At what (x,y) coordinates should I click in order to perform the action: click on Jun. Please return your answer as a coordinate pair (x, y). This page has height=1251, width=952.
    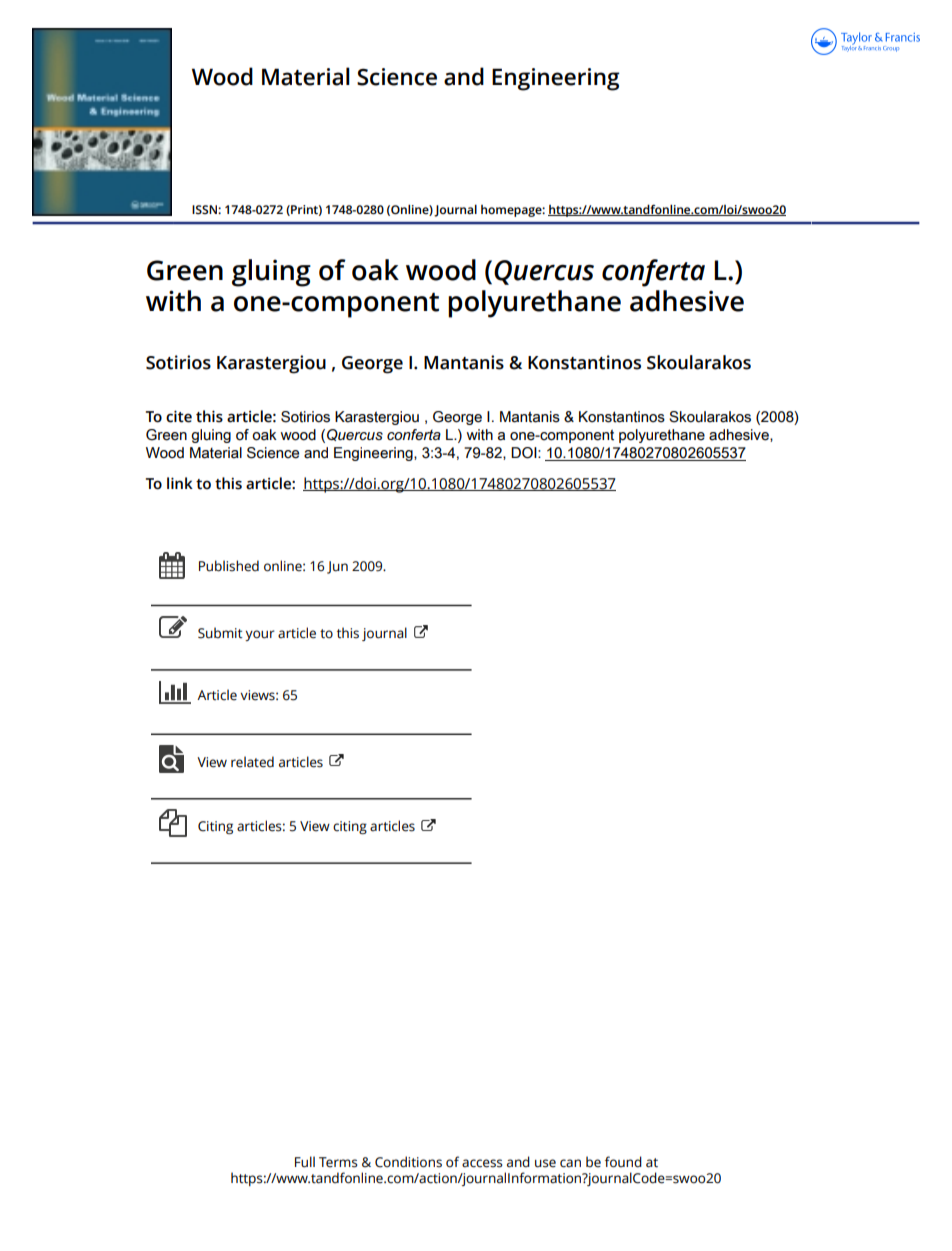
    Looking at the image, I should click on (337, 567).
